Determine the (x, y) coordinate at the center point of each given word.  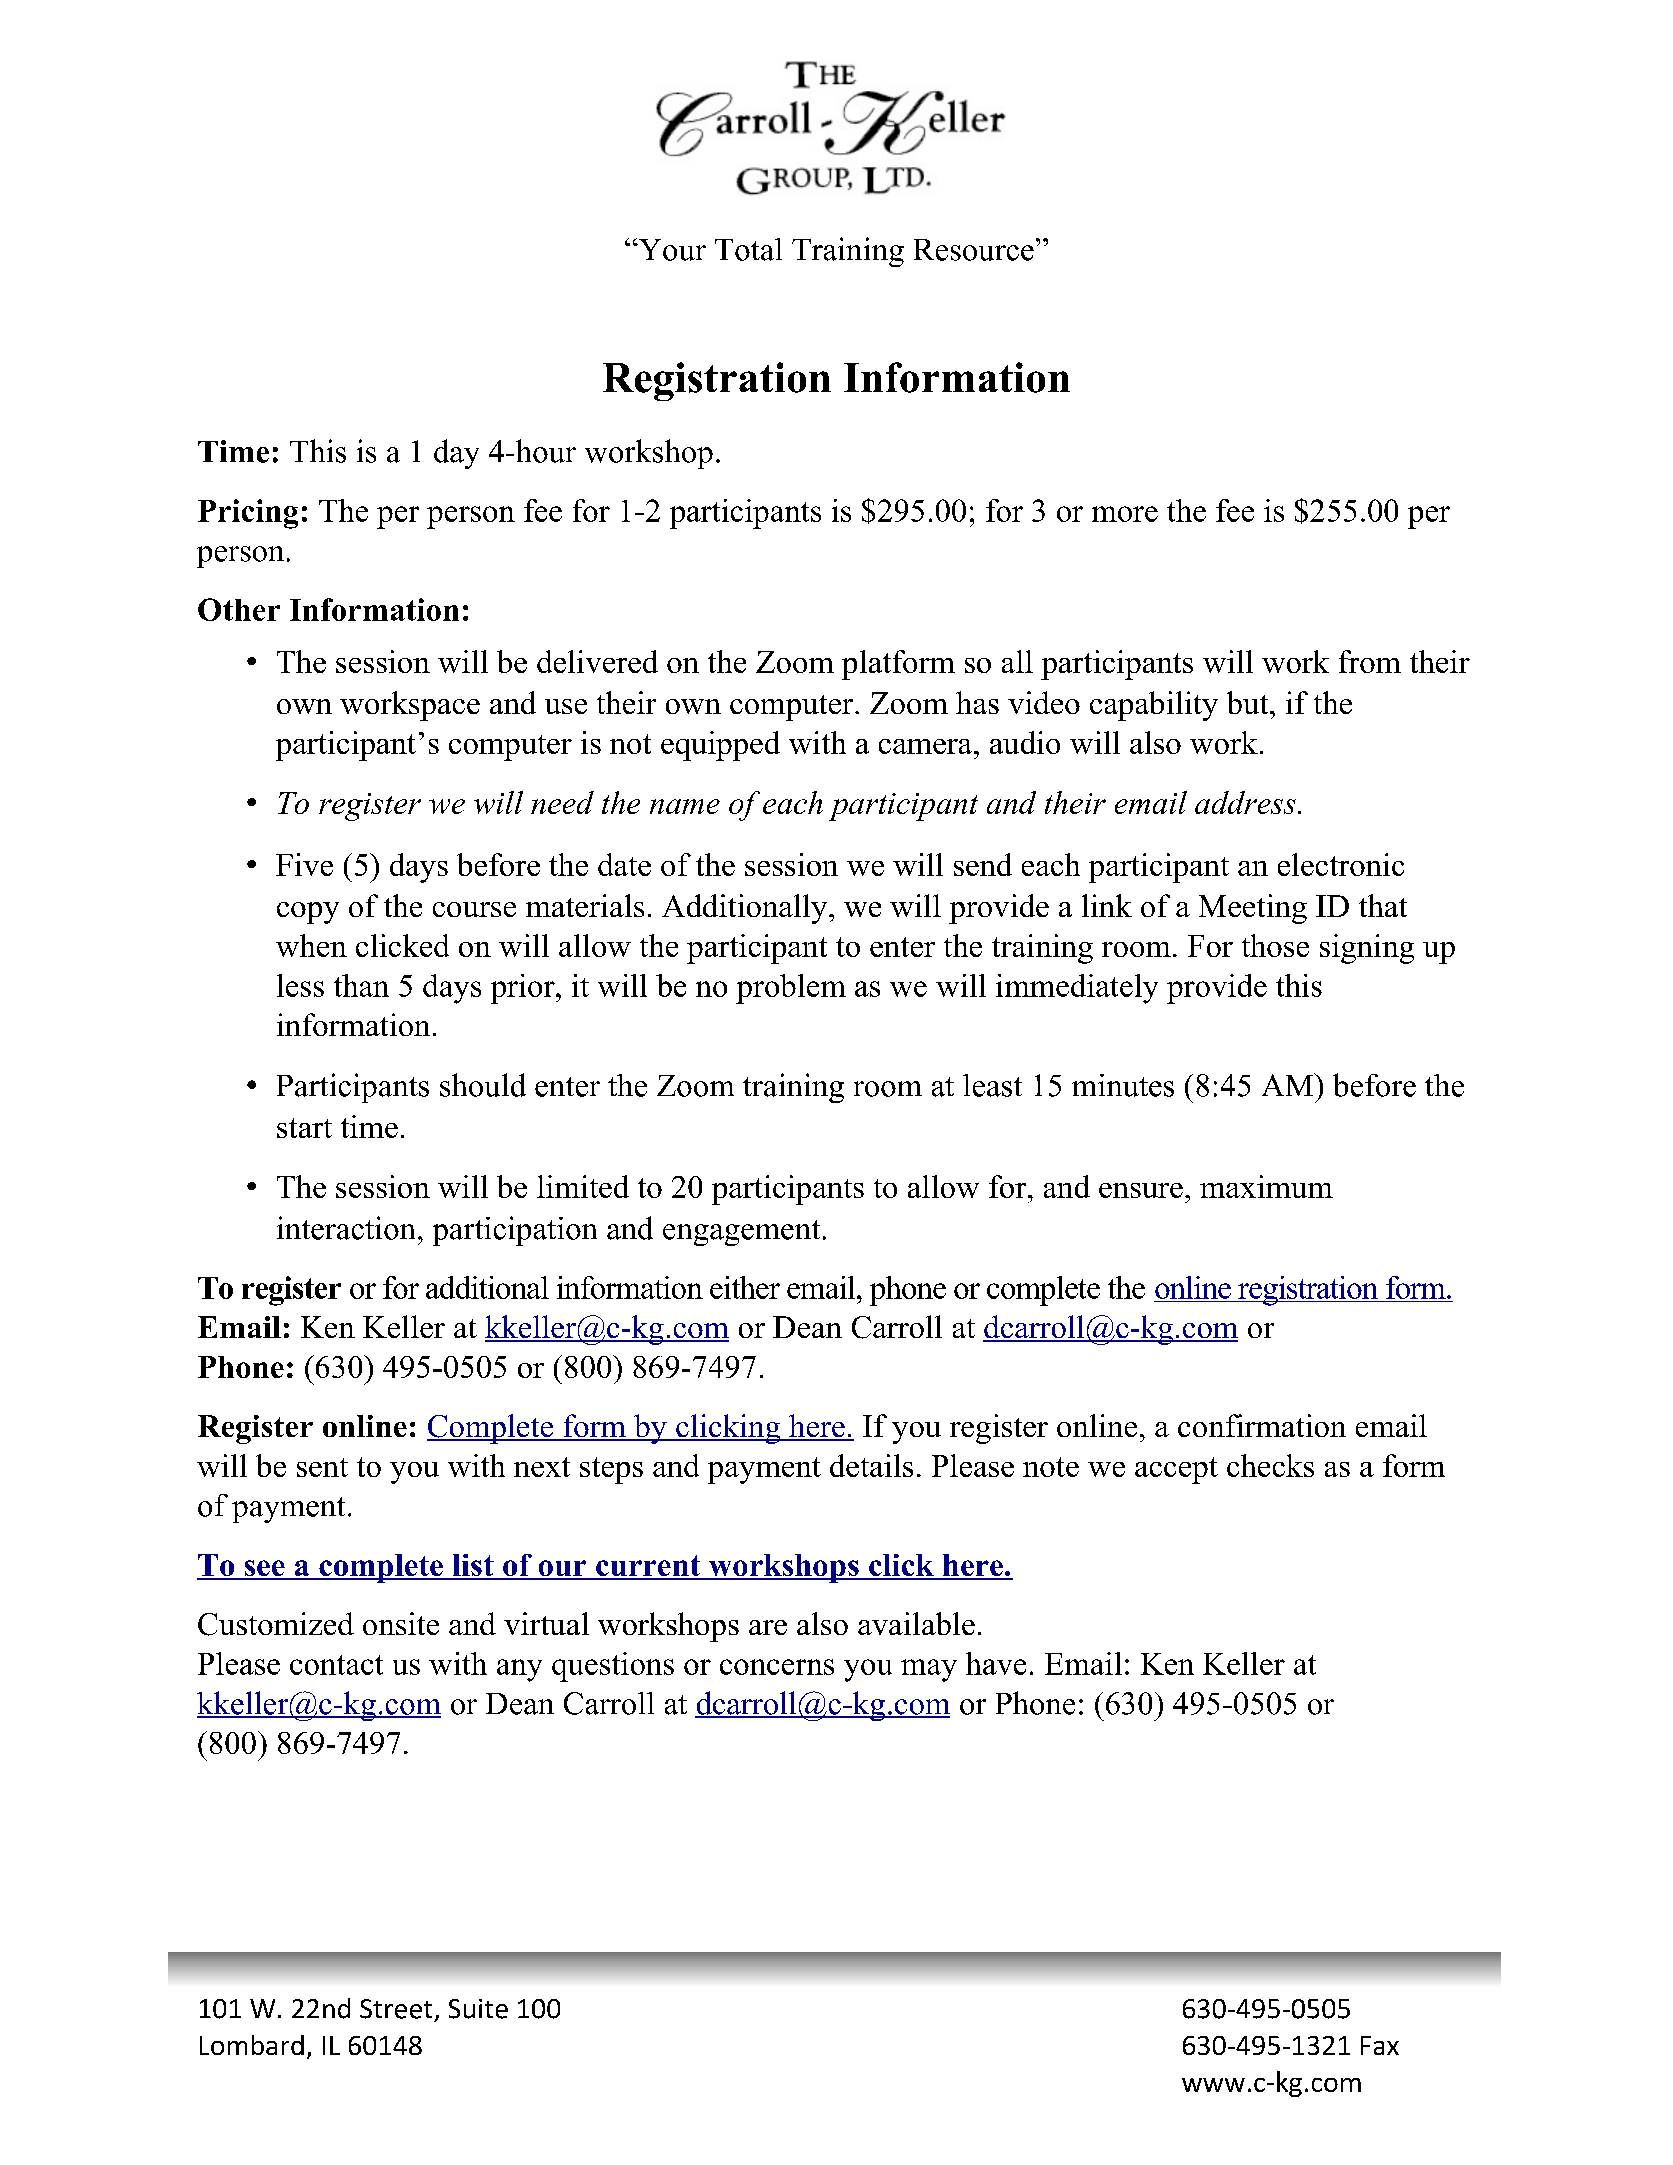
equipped (720, 746)
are (768, 1627)
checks (1270, 1465)
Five (304, 864)
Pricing (248, 514)
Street (396, 2009)
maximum (1266, 1186)
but (1249, 702)
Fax (1380, 2045)
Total (748, 249)
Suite (478, 2009)
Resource (974, 250)
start (304, 1128)
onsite (401, 1623)
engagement (741, 1233)
